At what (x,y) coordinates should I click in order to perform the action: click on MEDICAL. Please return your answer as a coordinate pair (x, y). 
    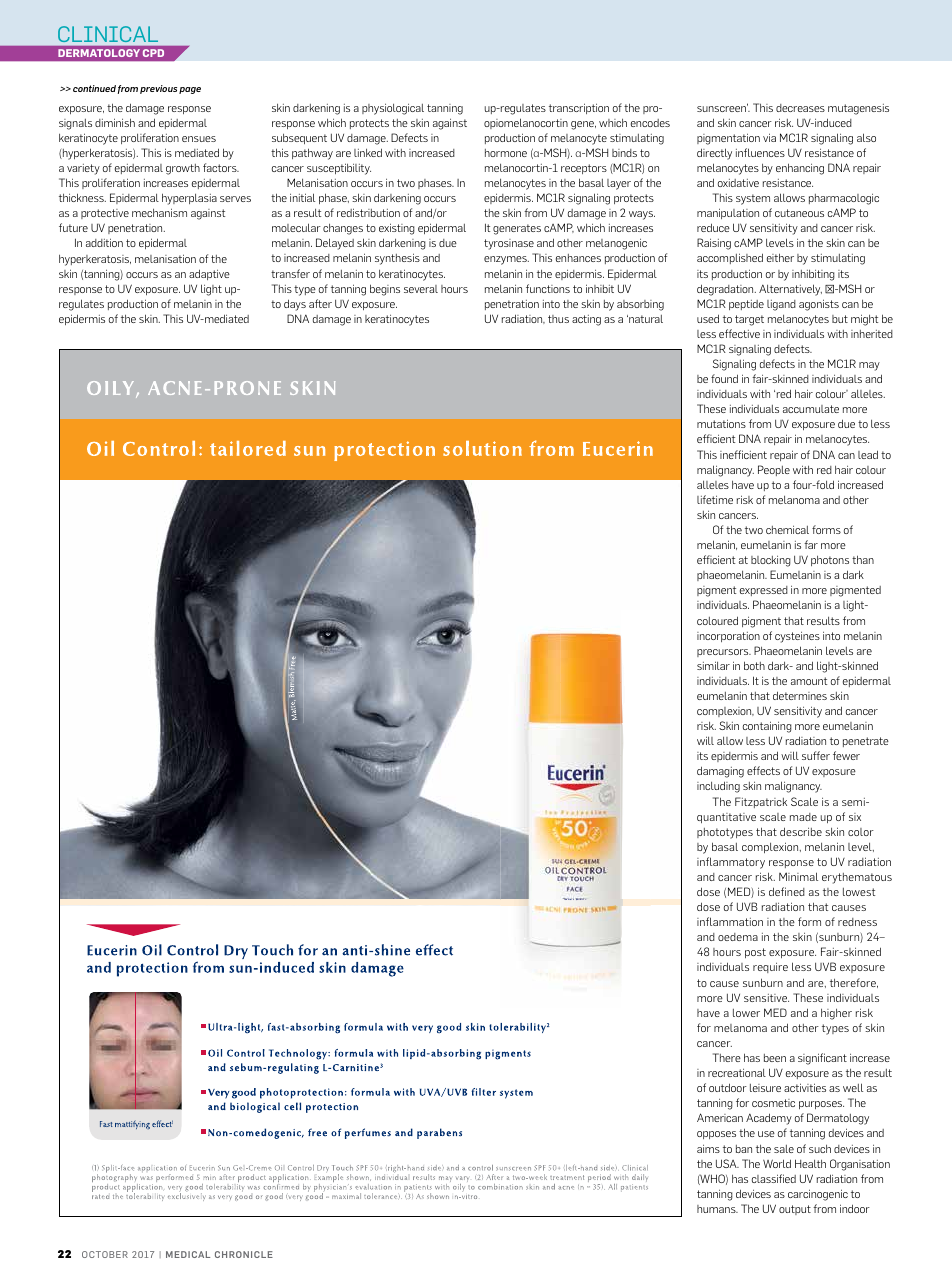
    Looking at the image, I should click on (188, 1254).
